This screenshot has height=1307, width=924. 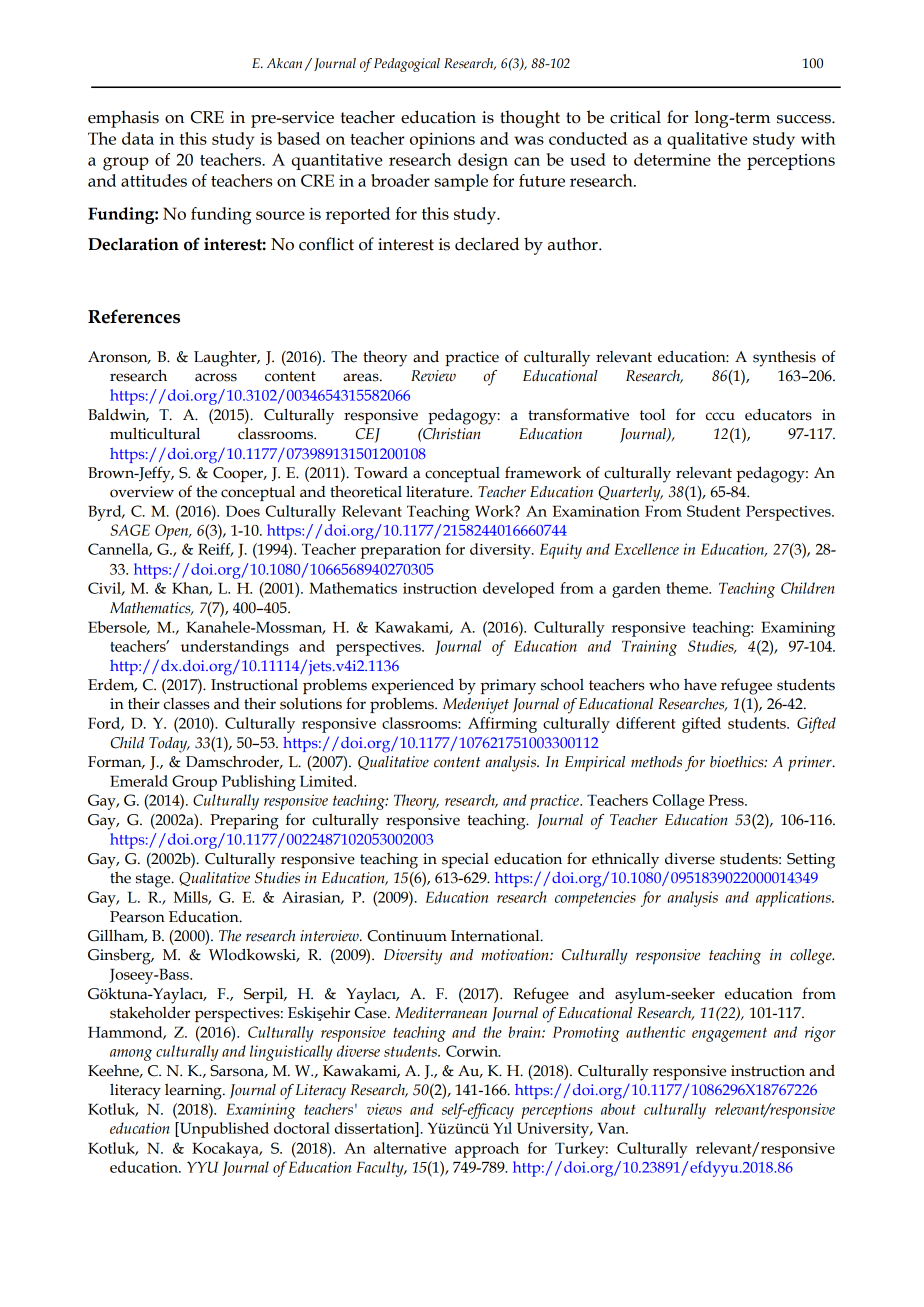 I want to click on synthesis, so click(x=784, y=358).
